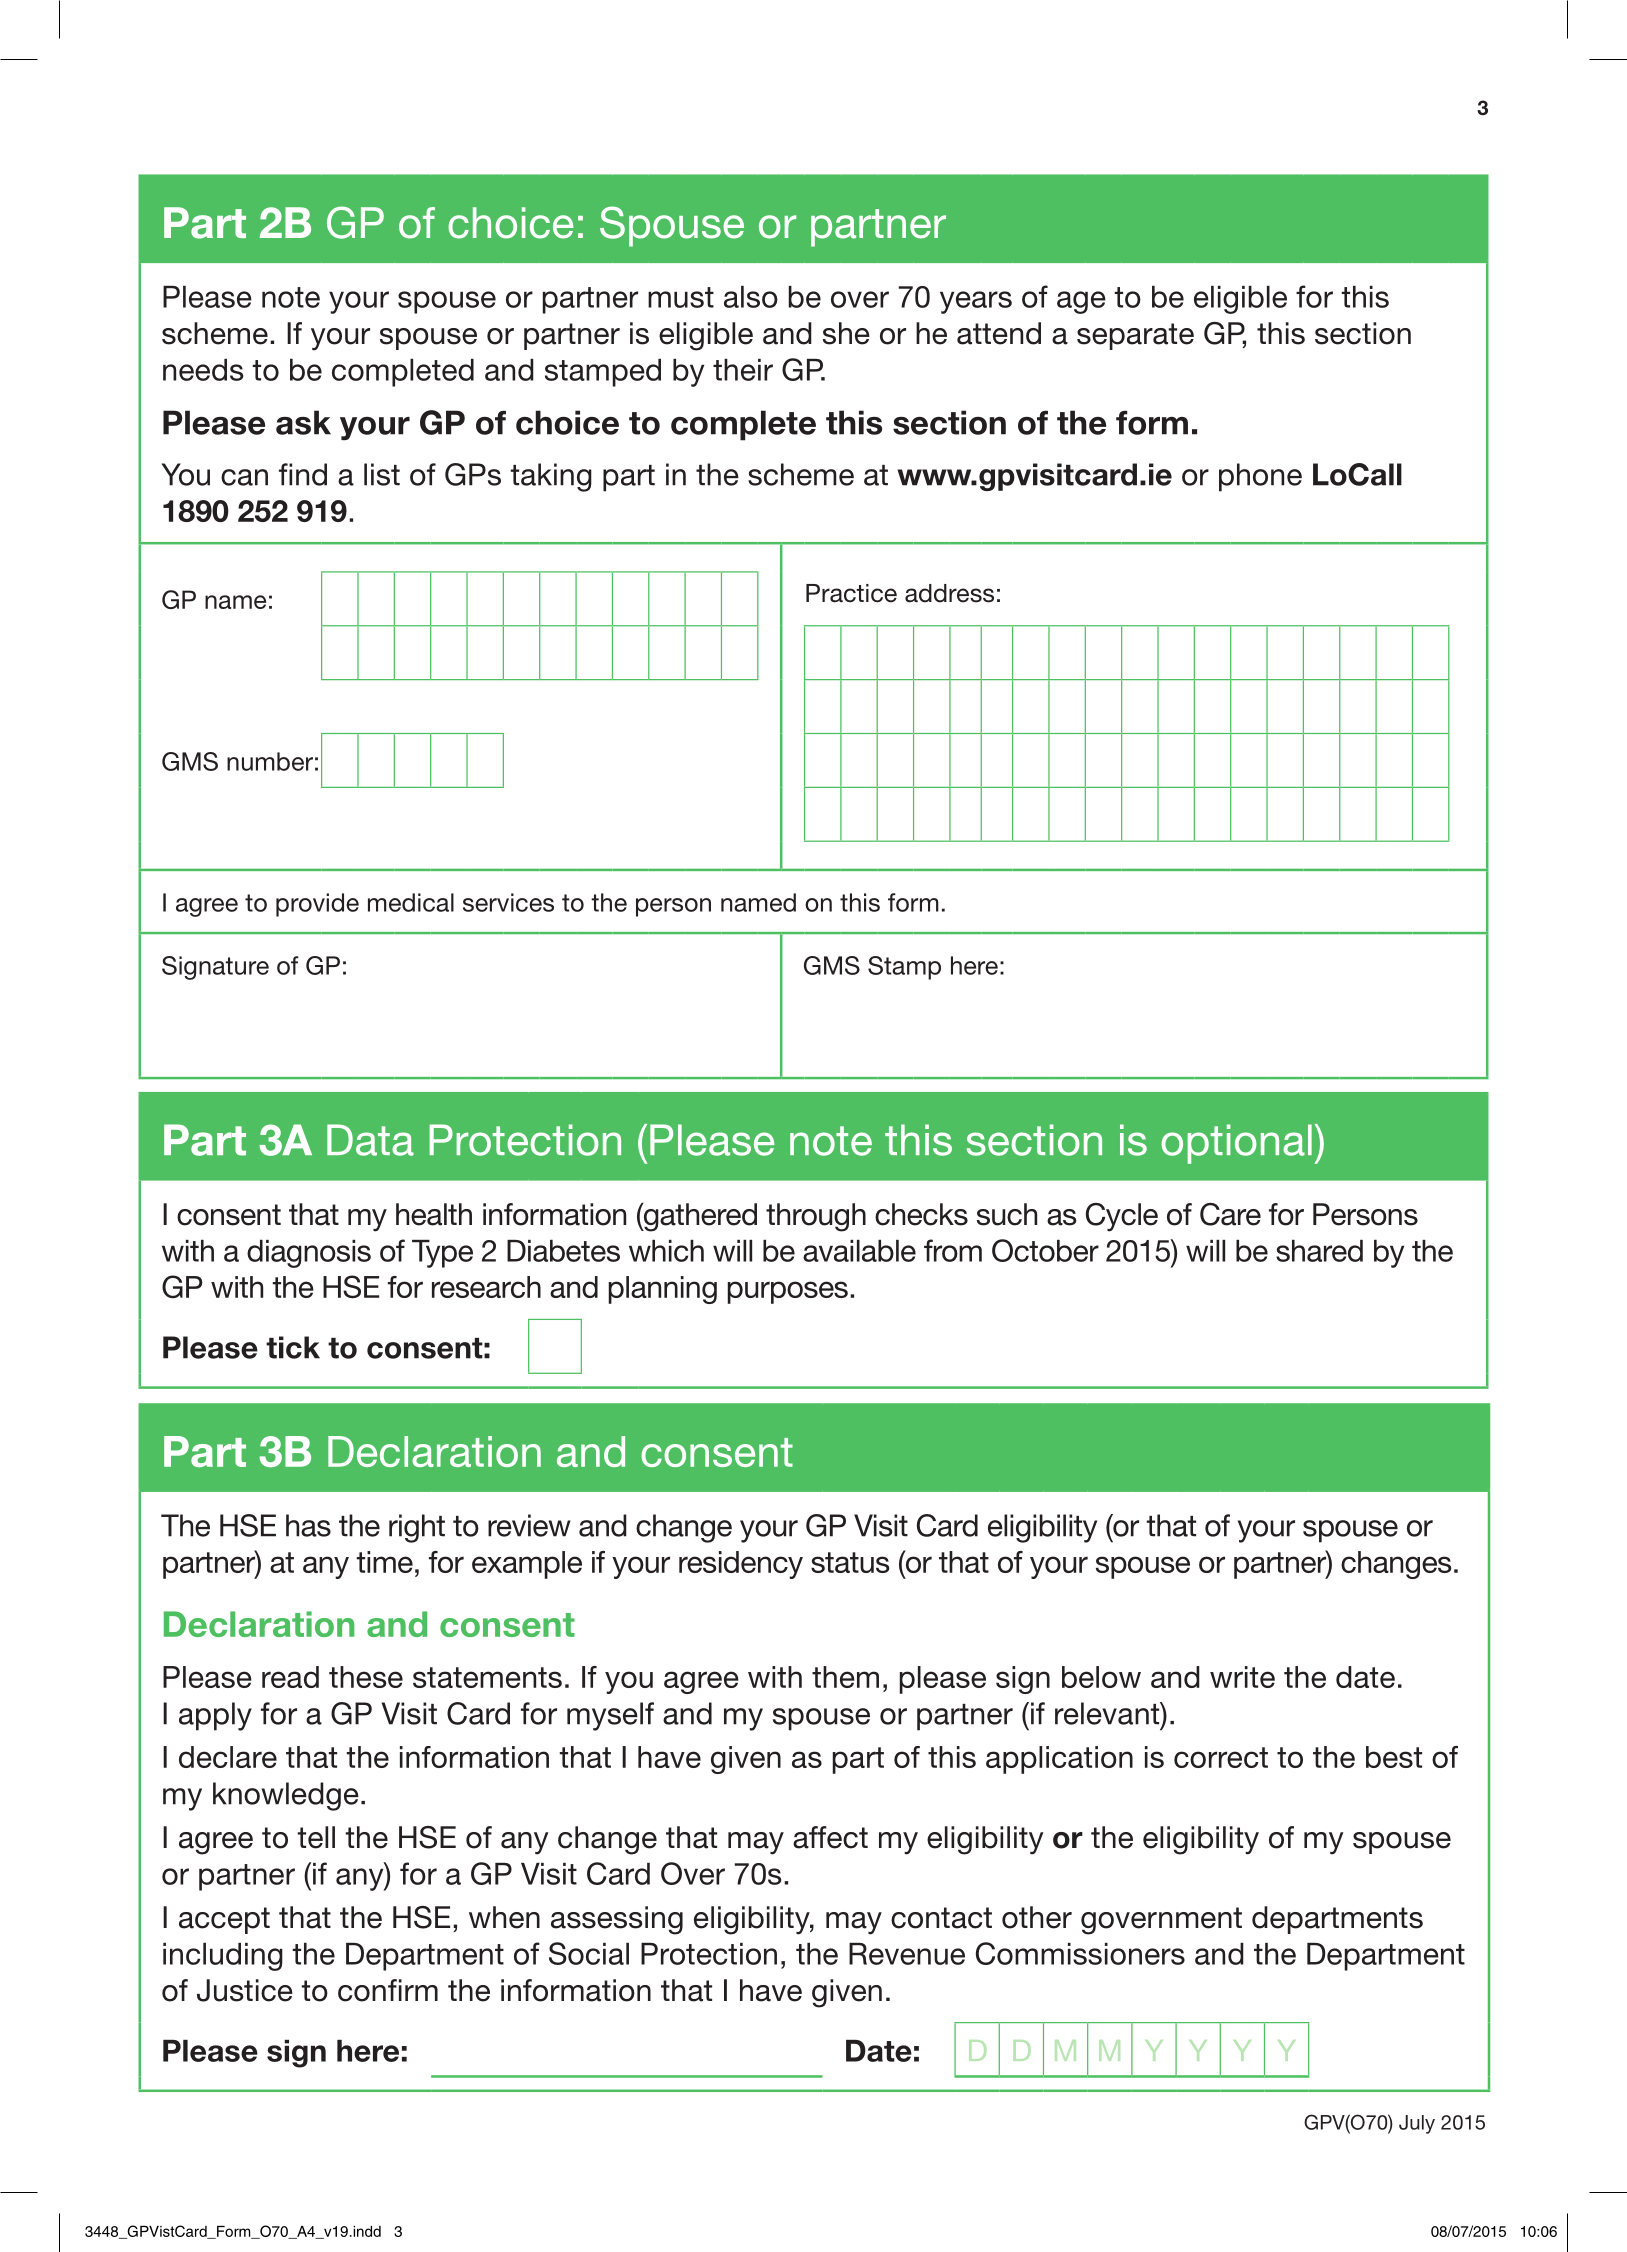 This screenshot has width=1627, height=2252. What do you see at coordinates (1417, 2124) in the screenshot?
I see `July` at bounding box center [1417, 2124].
